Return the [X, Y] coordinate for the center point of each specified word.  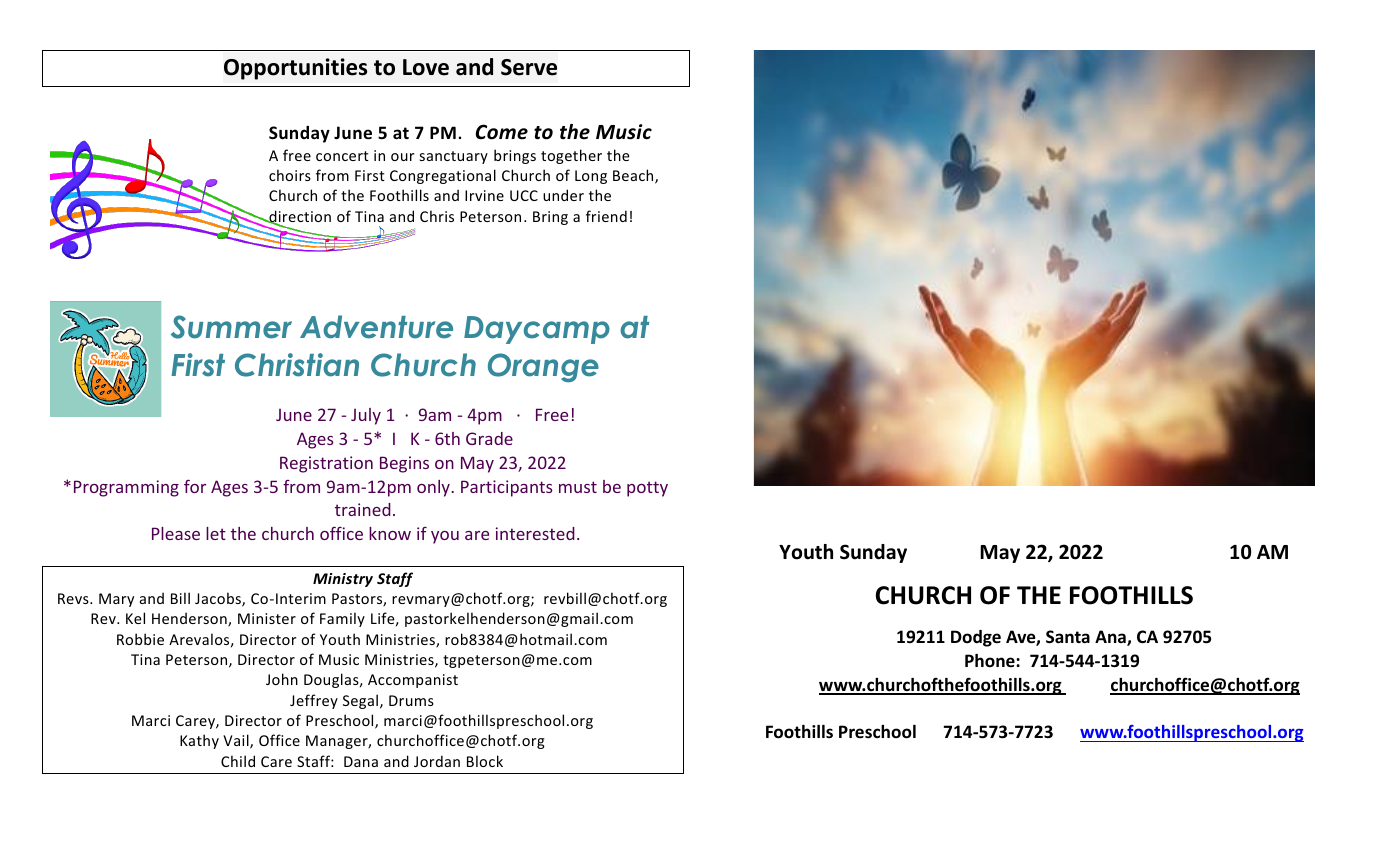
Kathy [199, 741]
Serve [529, 67]
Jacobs [219, 599]
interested [535, 533]
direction [299, 217]
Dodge [976, 638]
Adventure [376, 327]
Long [591, 177]
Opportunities [296, 69]
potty [647, 489]
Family [342, 619]
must [578, 487]
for [195, 486]
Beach [634, 176]
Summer [231, 327]
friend [606, 216]
